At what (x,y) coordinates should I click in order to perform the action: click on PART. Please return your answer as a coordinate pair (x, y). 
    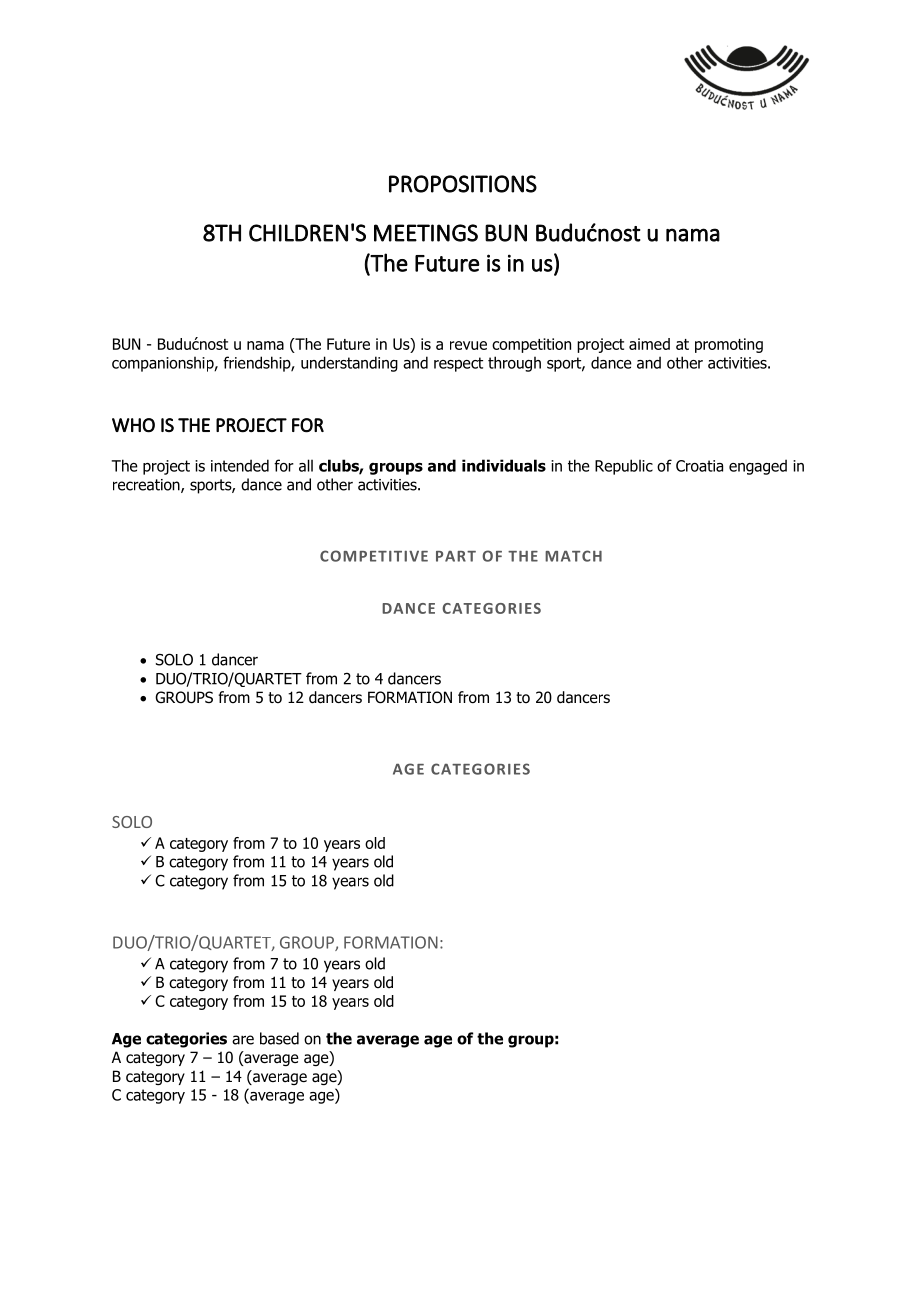
    Looking at the image, I should click on (456, 556).
